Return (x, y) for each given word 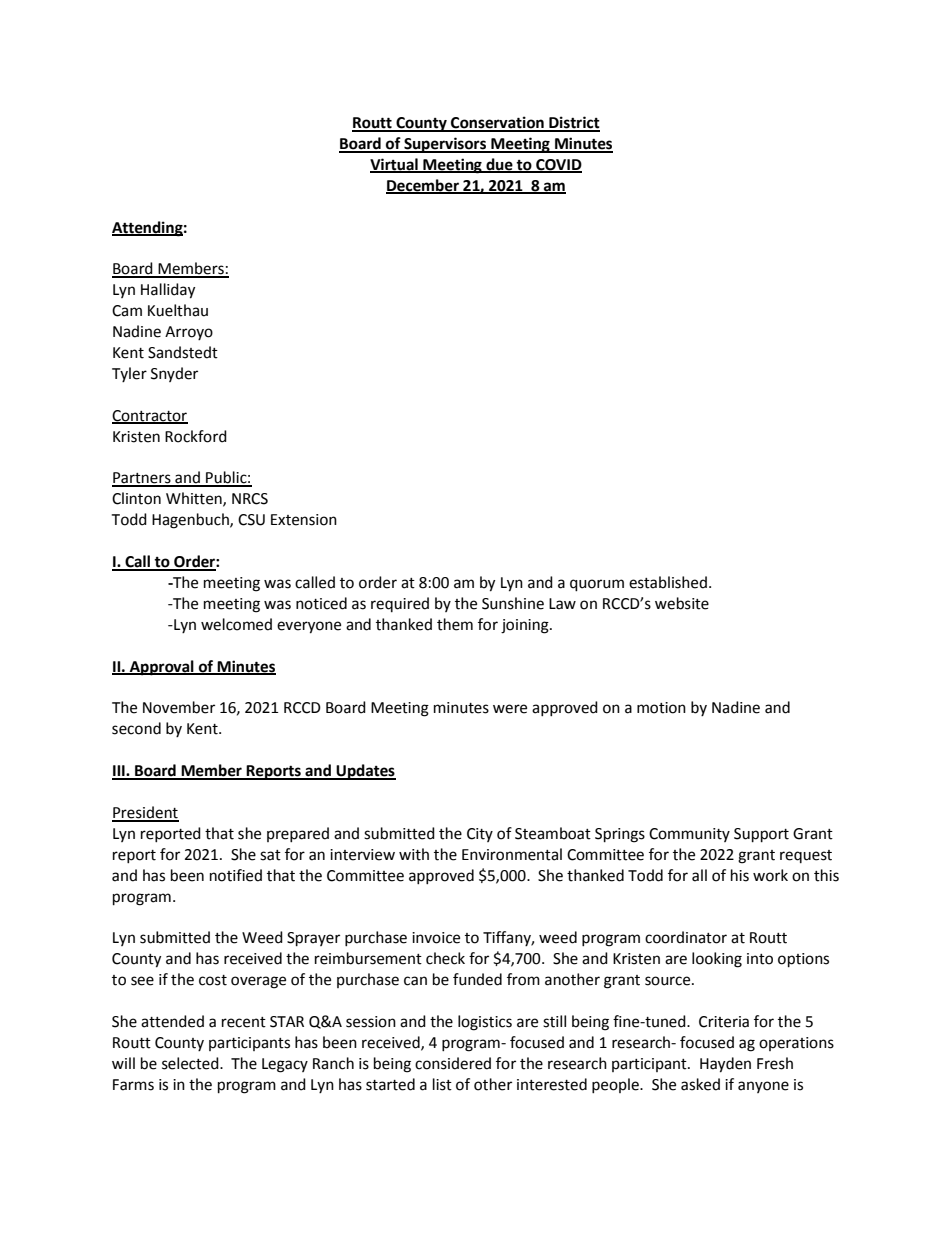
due (499, 165)
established (668, 582)
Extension (304, 520)
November (179, 707)
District (573, 123)
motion (661, 708)
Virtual (395, 165)
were (510, 709)
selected (191, 1063)
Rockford (196, 436)
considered (453, 1063)
